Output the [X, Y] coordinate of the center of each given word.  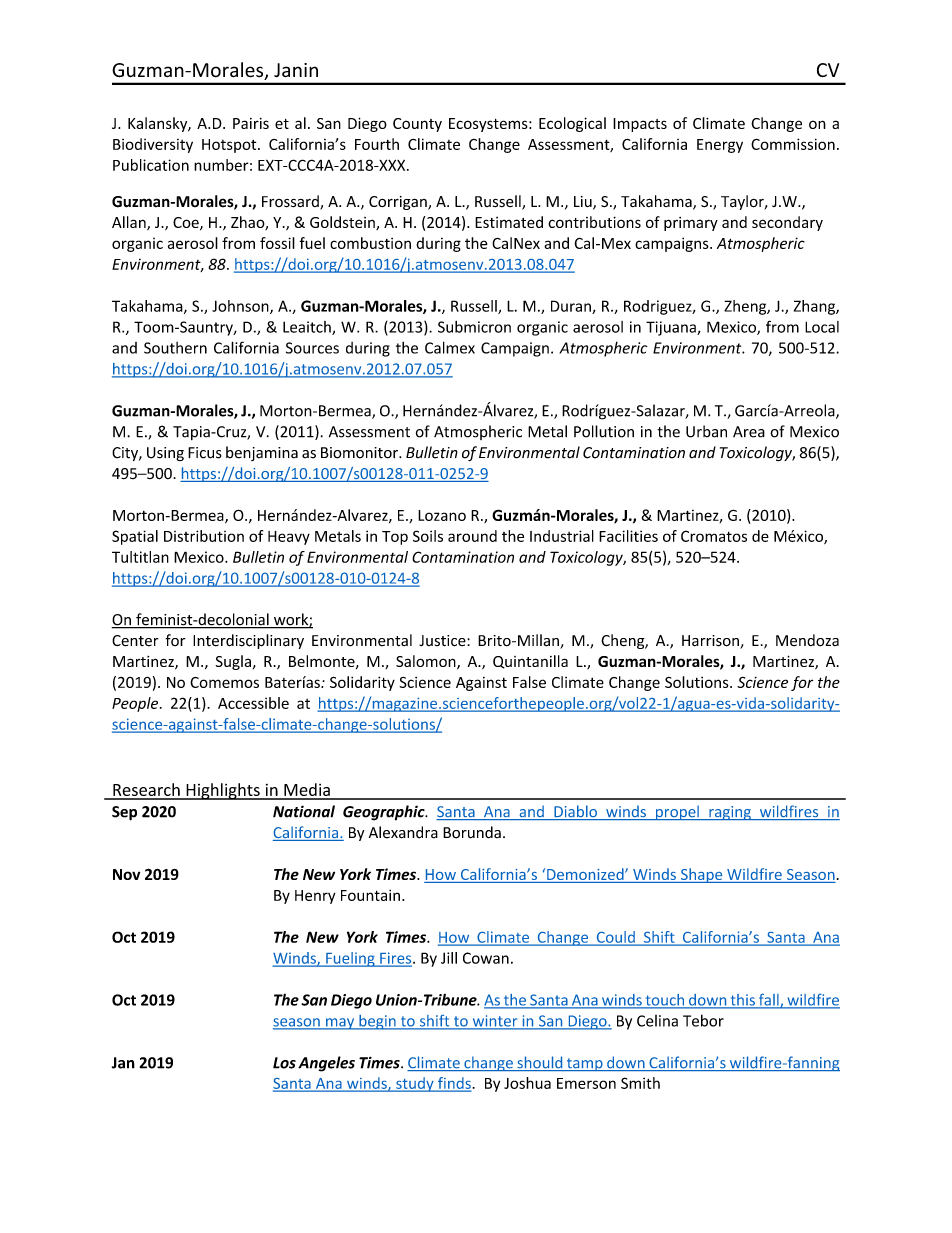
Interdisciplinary [248, 641]
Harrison [711, 642]
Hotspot [230, 146]
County [417, 125]
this [742, 1001]
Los [284, 1063]
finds [454, 1084]
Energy [720, 146]
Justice [443, 641]
